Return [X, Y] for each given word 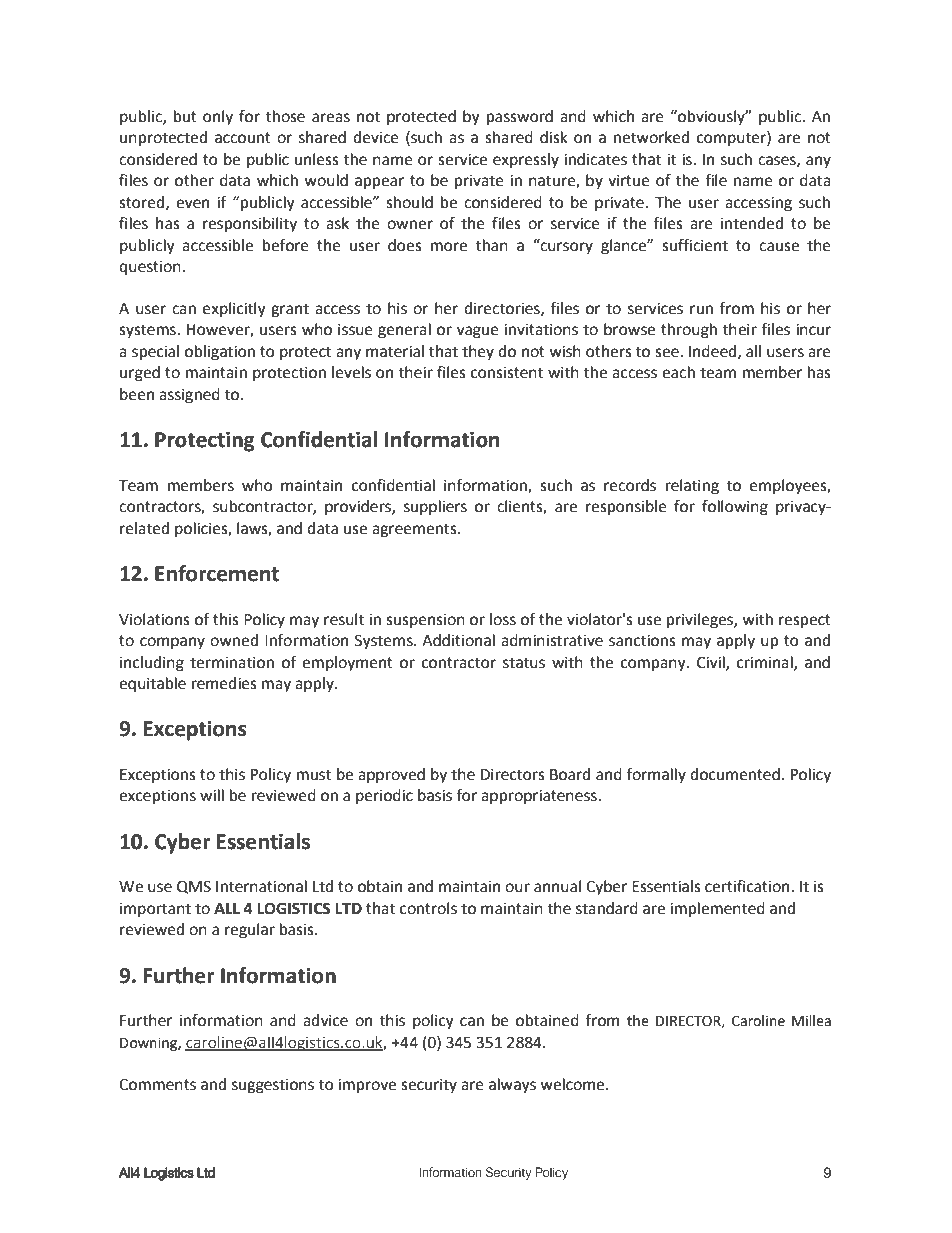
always [512, 1086]
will [212, 795]
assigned [189, 396]
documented [735, 774]
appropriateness [540, 797]
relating [692, 487]
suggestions [273, 1086]
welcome [573, 1084]
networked [651, 137]
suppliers [435, 508]
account [243, 138]
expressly [526, 161]
